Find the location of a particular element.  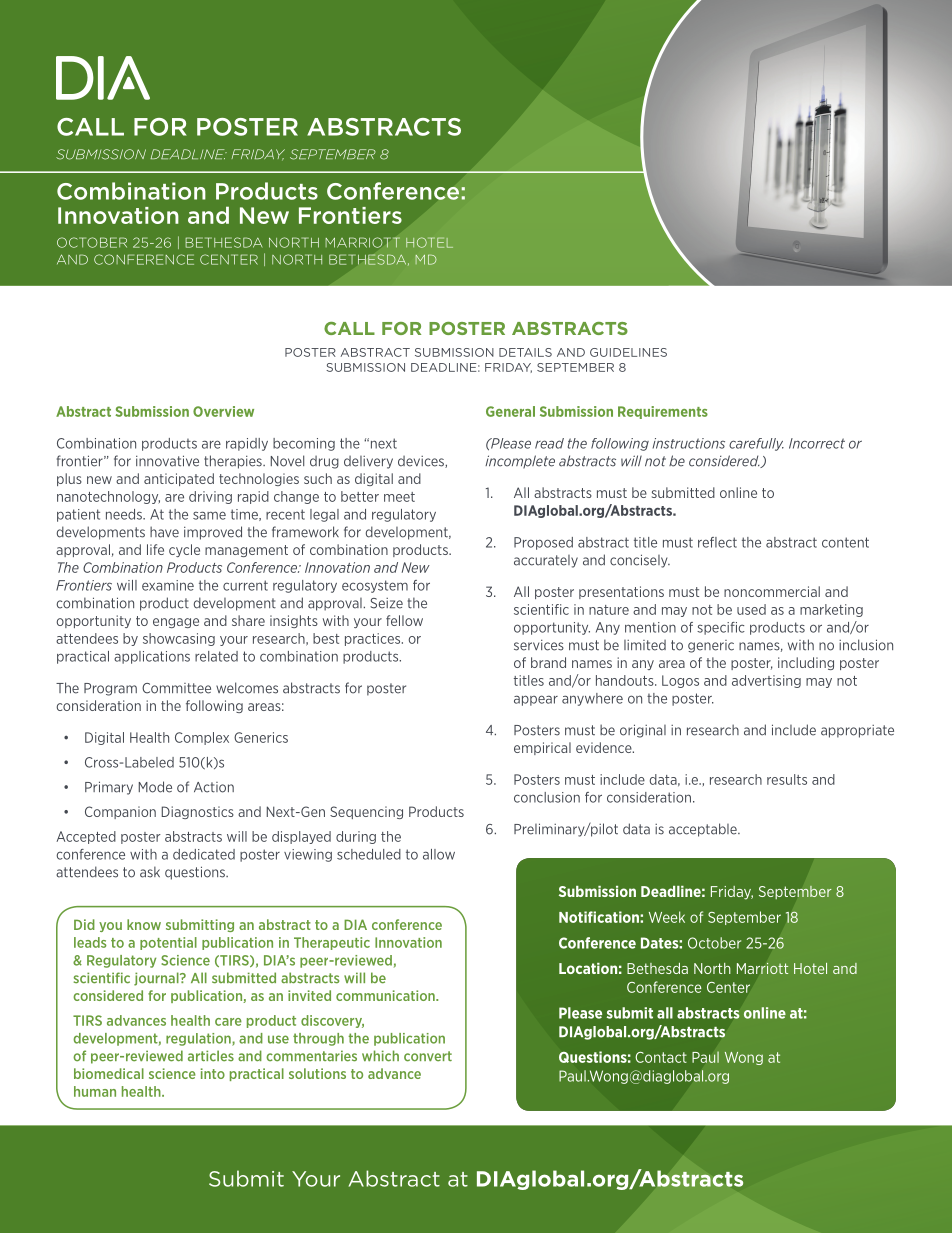

DETAILS is located at coordinates (525, 352).
